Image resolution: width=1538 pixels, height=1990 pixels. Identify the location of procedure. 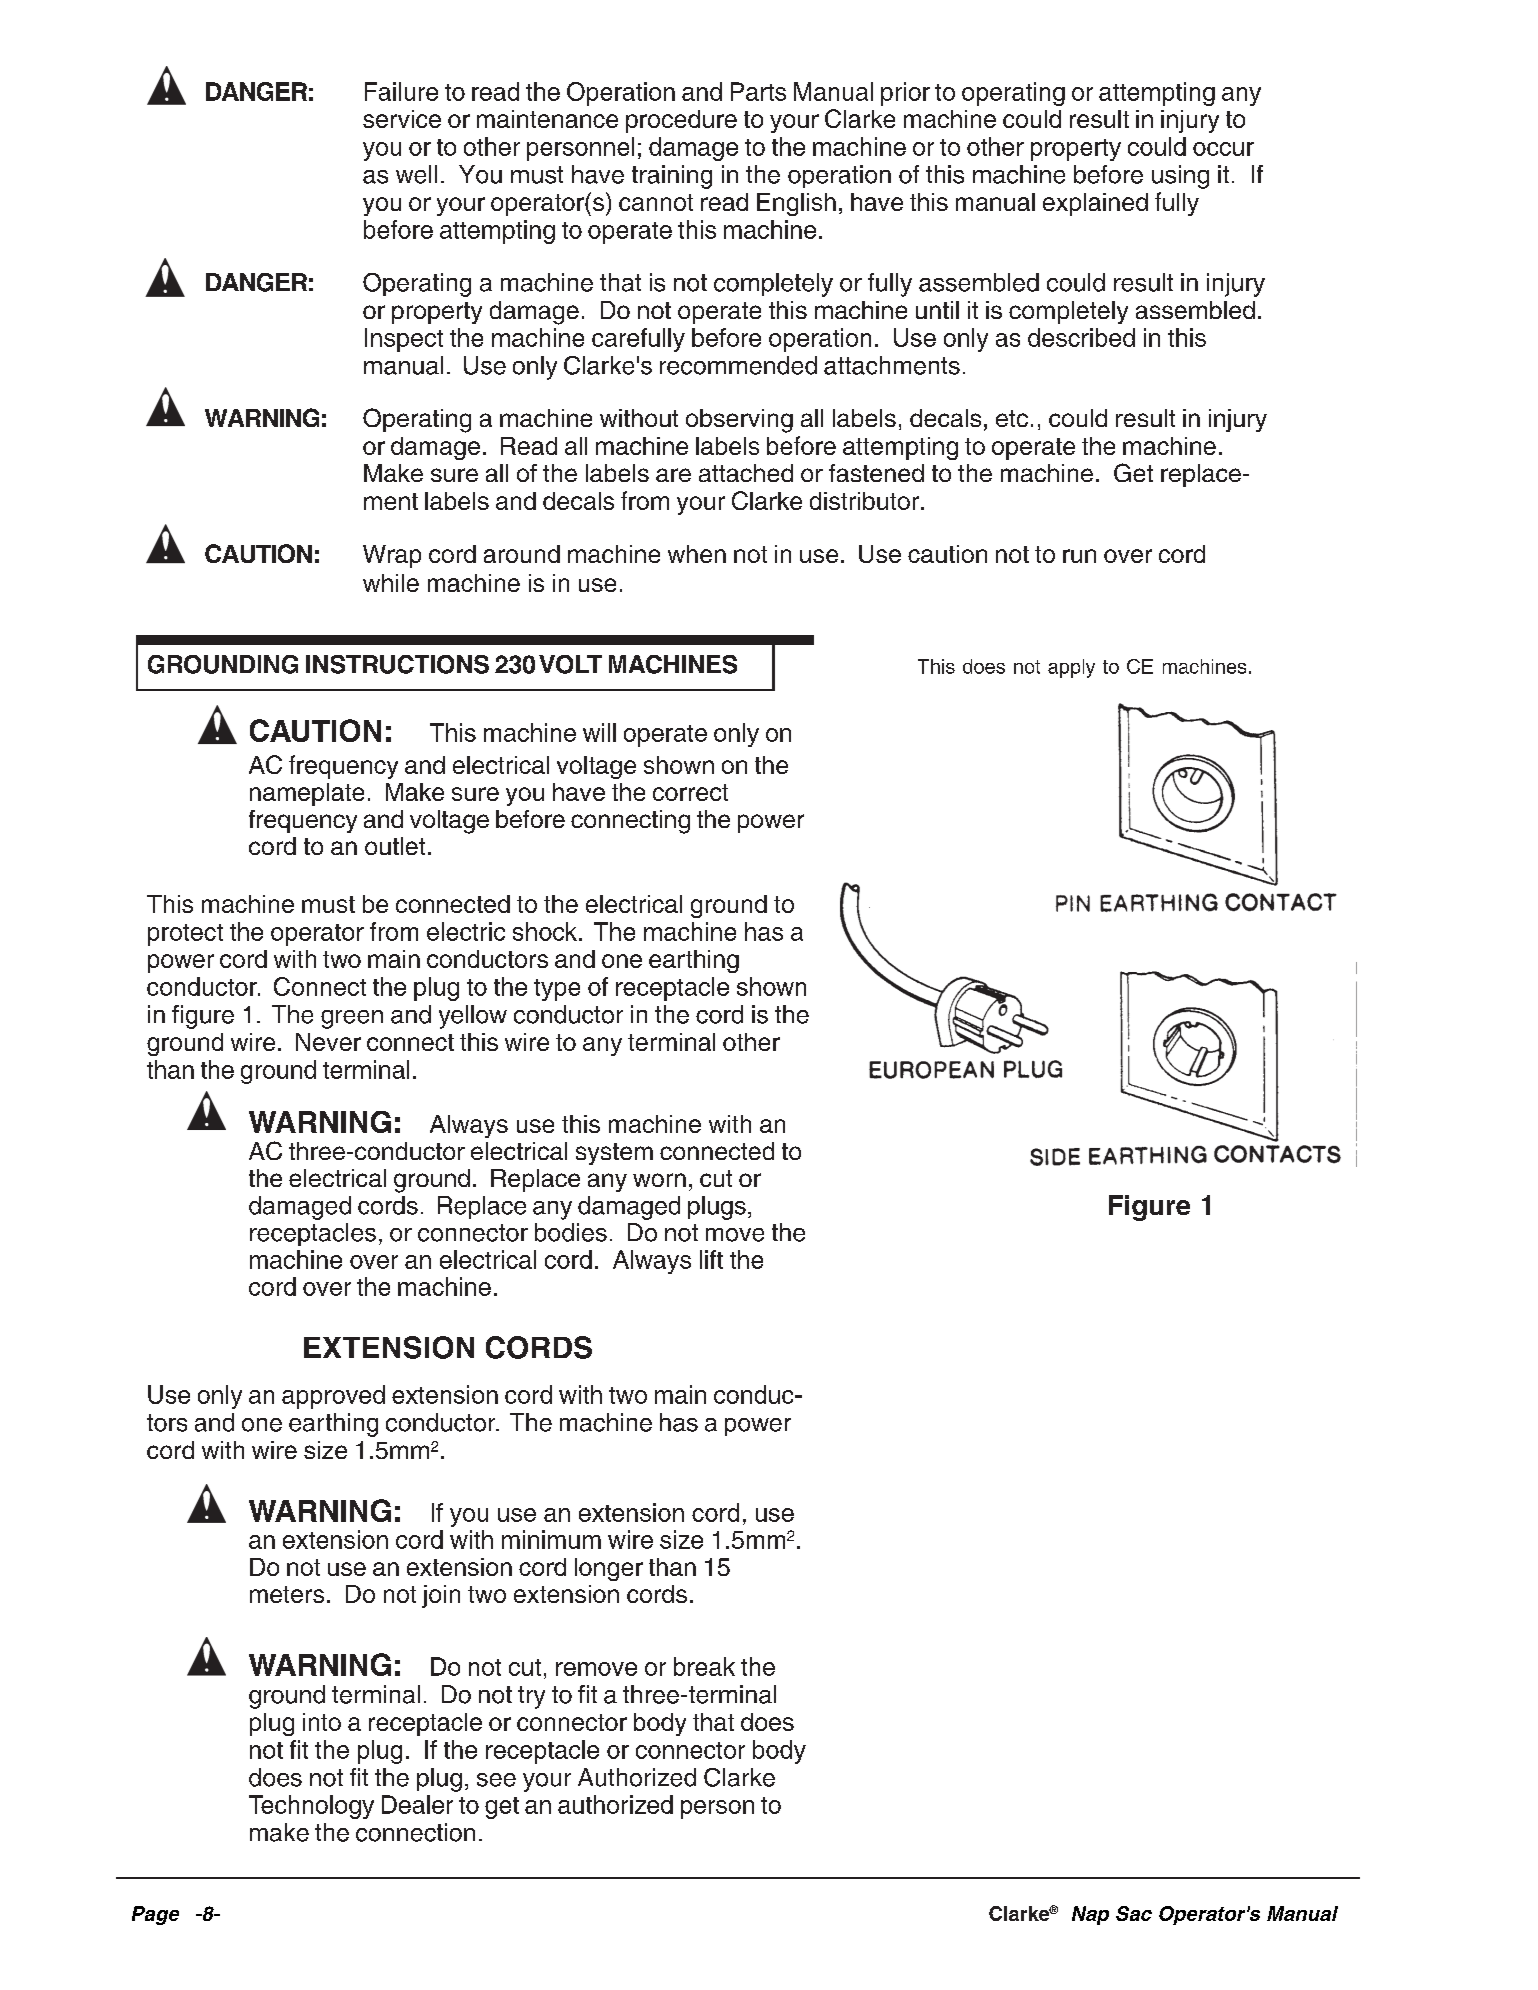
(681, 121).
